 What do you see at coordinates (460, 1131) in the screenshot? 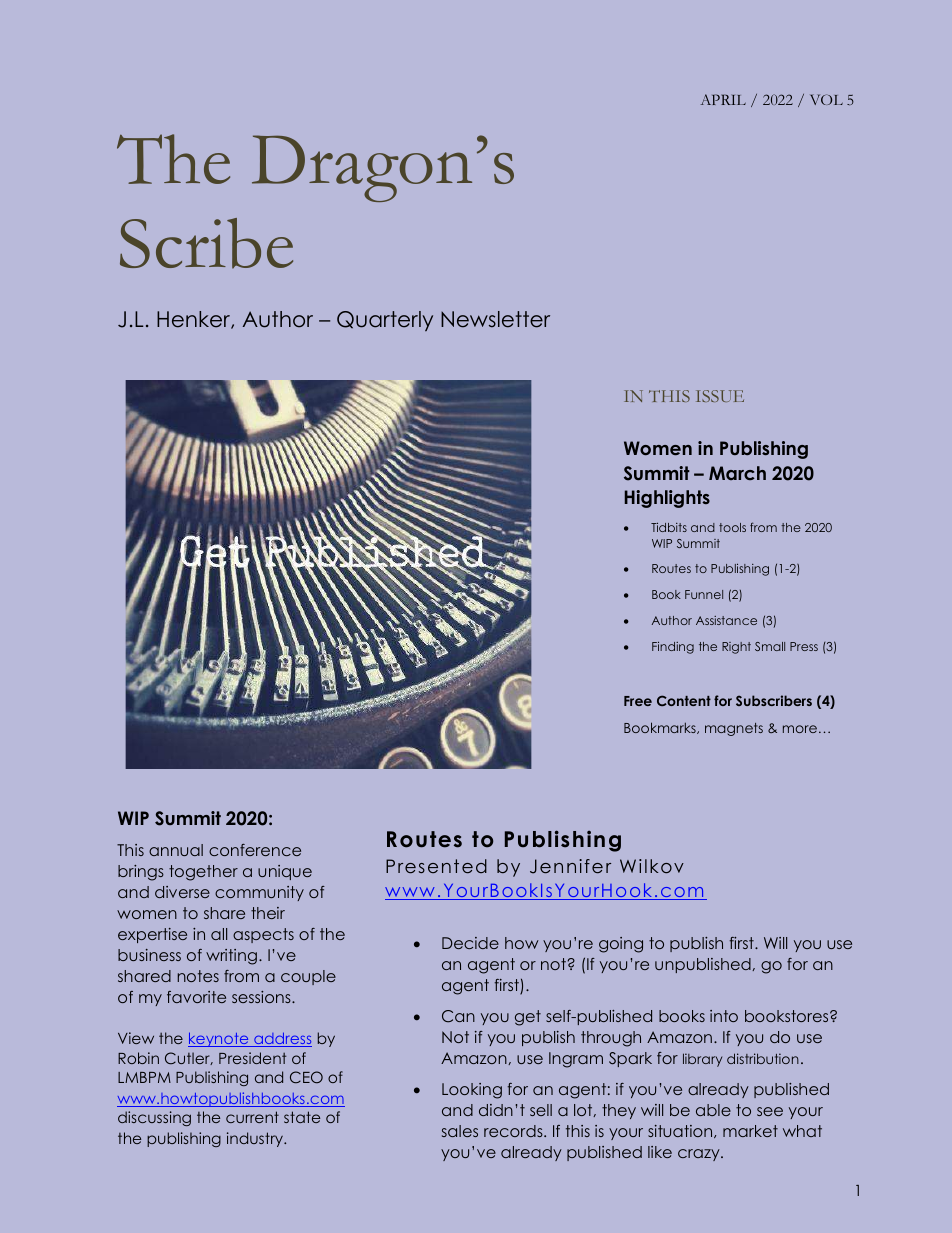
I see `sales` at bounding box center [460, 1131].
